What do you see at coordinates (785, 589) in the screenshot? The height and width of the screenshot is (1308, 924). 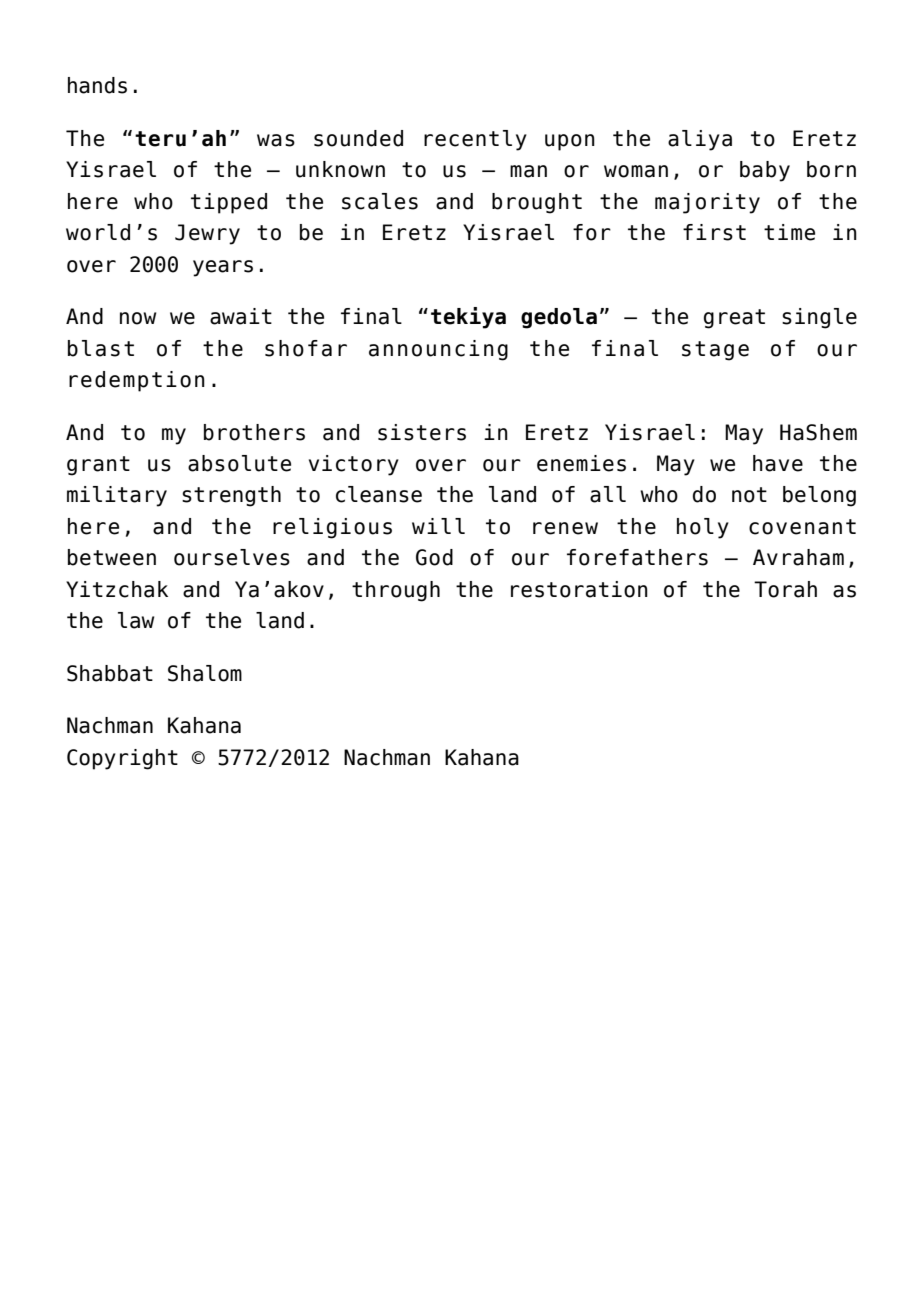 I see `Torah` at bounding box center [785, 589].
